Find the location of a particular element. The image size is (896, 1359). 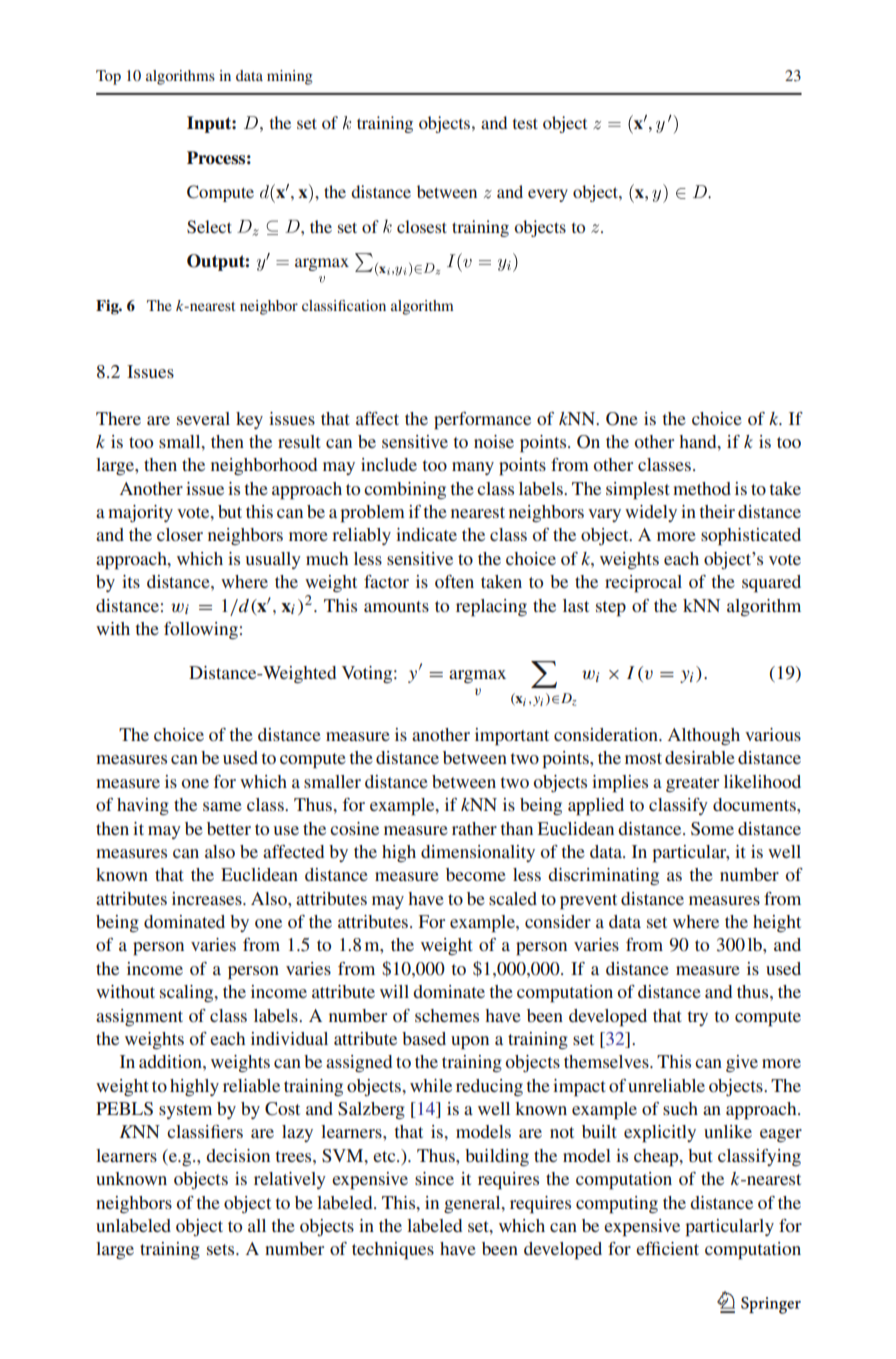

dimensionality is located at coordinates (478, 853).
